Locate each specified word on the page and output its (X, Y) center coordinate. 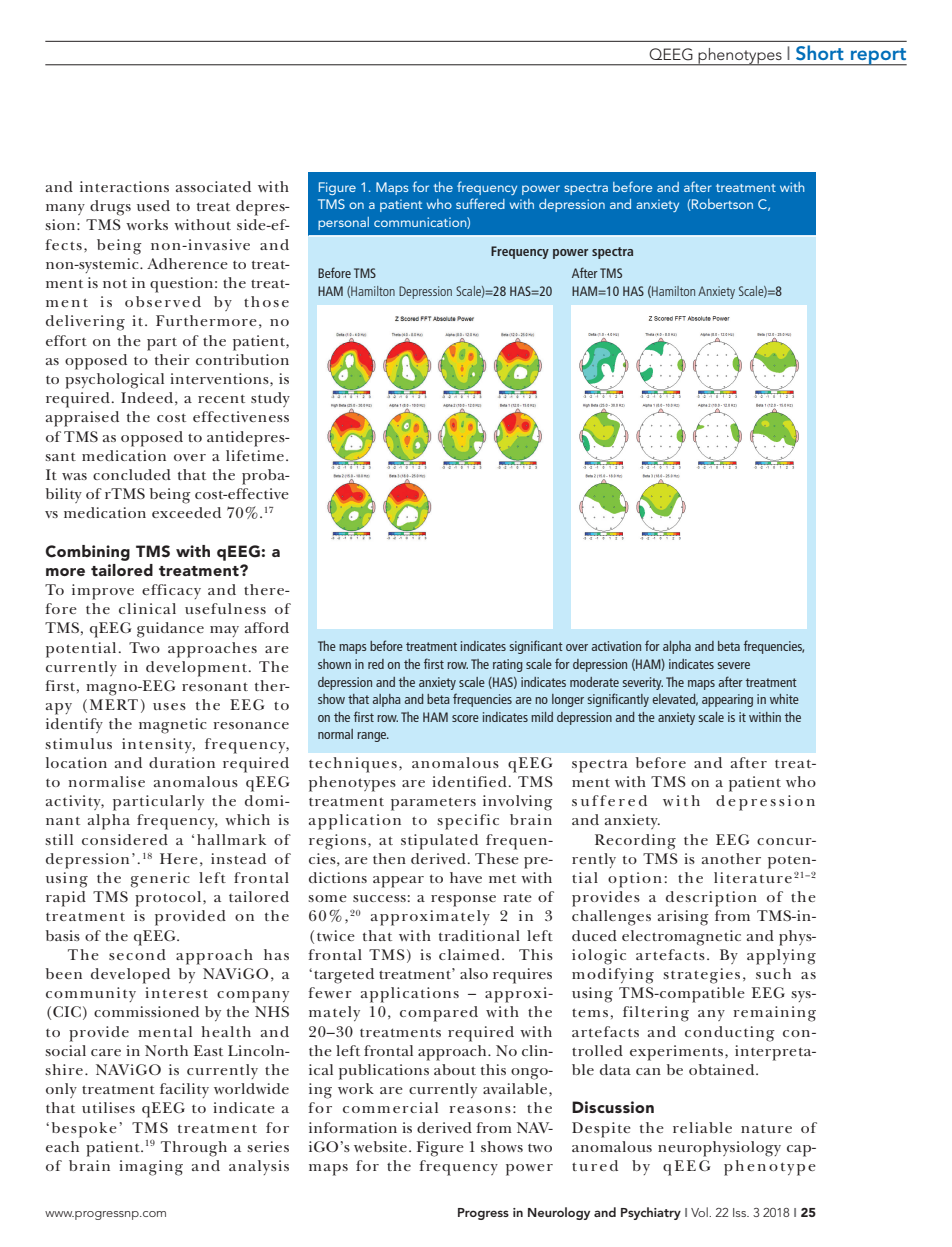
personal (343, 223)
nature (766, 1129)
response (463, 901)
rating (508, 665)
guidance (170, 630)
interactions (124, 186)
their (172, 359)
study (270, 399)
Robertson (721, 205)
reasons (480, 1109)
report (878, 57)
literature (753, 877)
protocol (169, 899)
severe (734, 665)
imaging (151, 1168)
